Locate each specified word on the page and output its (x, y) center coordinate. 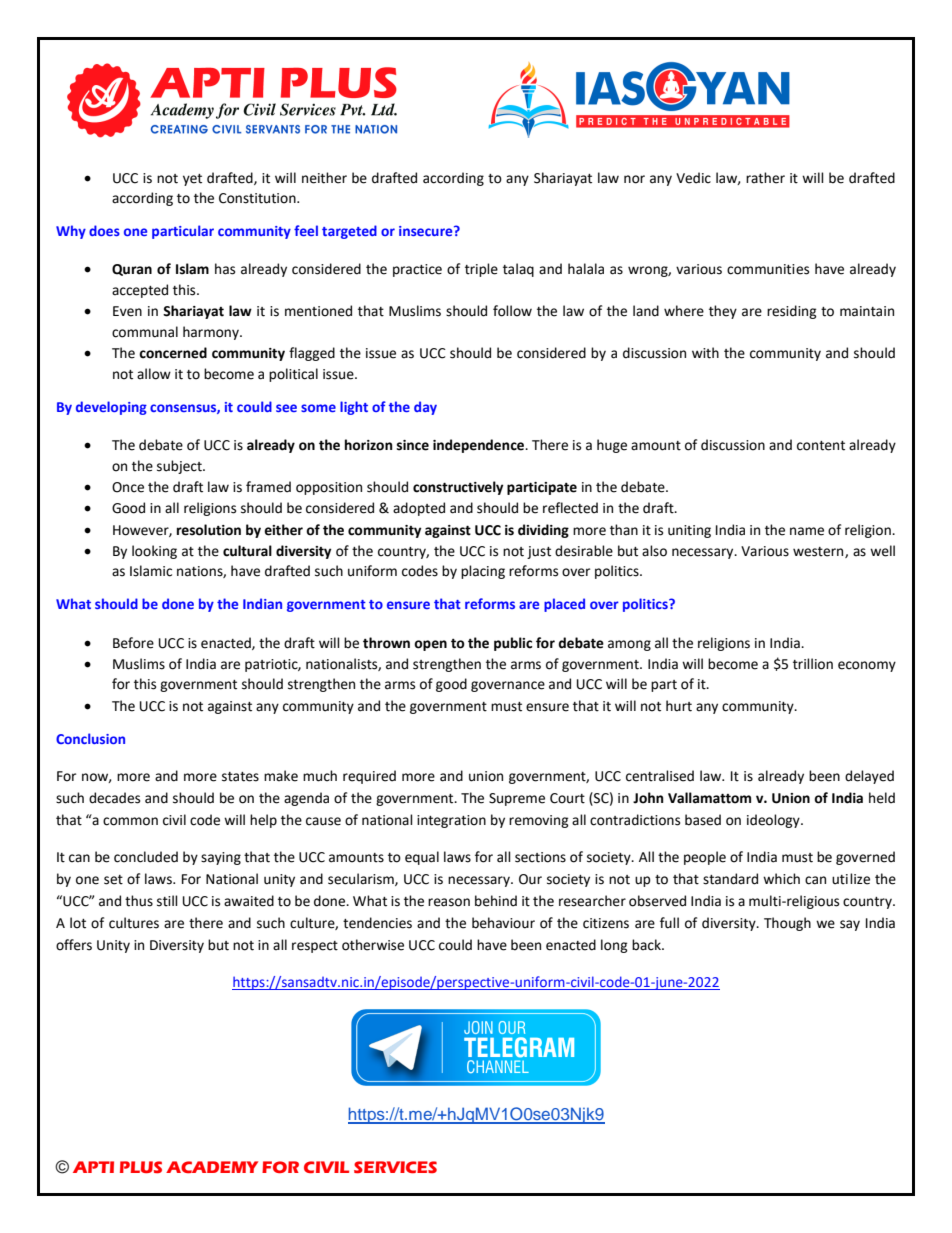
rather (765, 178)
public (513, 644)
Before (133, 643)
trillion (813, 664)
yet (192, 180)
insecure (427, 231)
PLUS (141, 1167)
